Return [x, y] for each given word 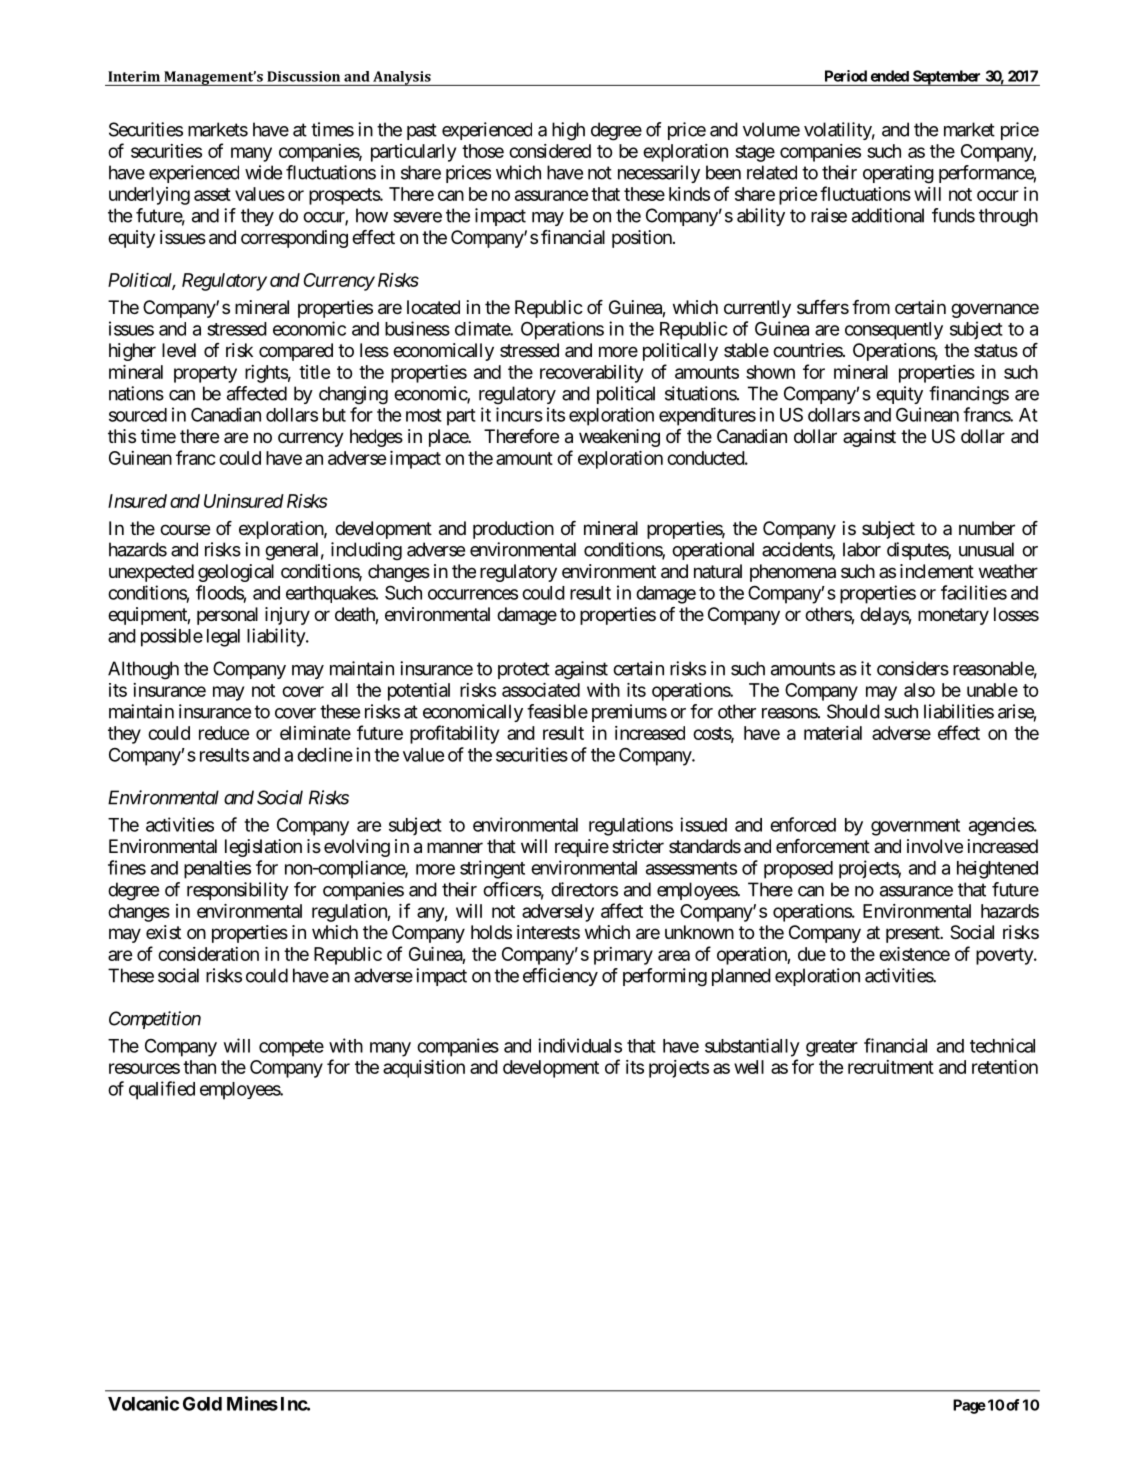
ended [890, 76]
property [205, 374]
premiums [629, 713]
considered [550, 151]
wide [263, 172]
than [199, 1067]
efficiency [560, 977]
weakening [619, 438]
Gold [202, 1403]
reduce [224, 733]
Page [969, 1406]
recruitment [891, 1067]
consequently [894, 331]
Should [853, 711]
